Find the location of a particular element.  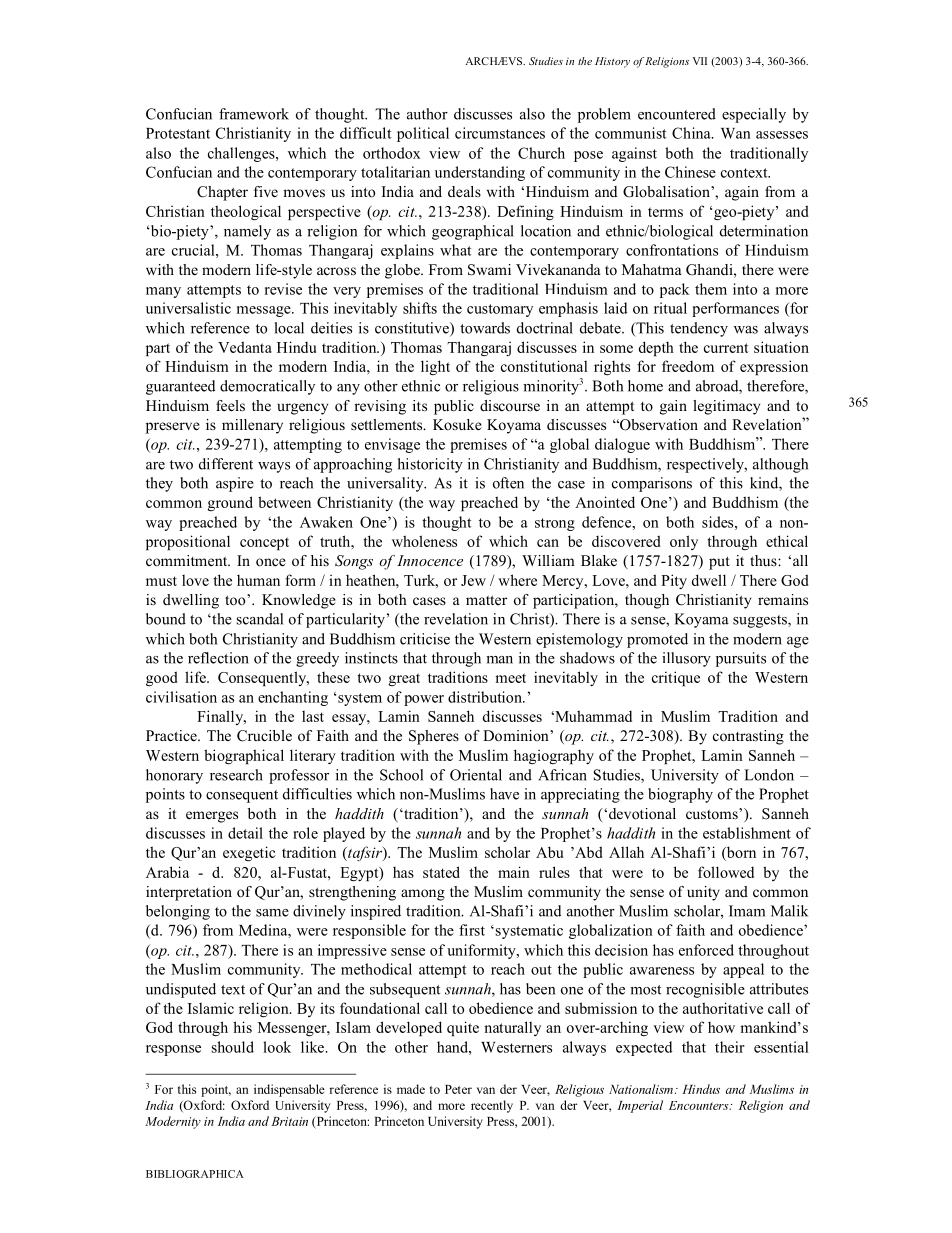

too is located at coordinates (236, 600).
